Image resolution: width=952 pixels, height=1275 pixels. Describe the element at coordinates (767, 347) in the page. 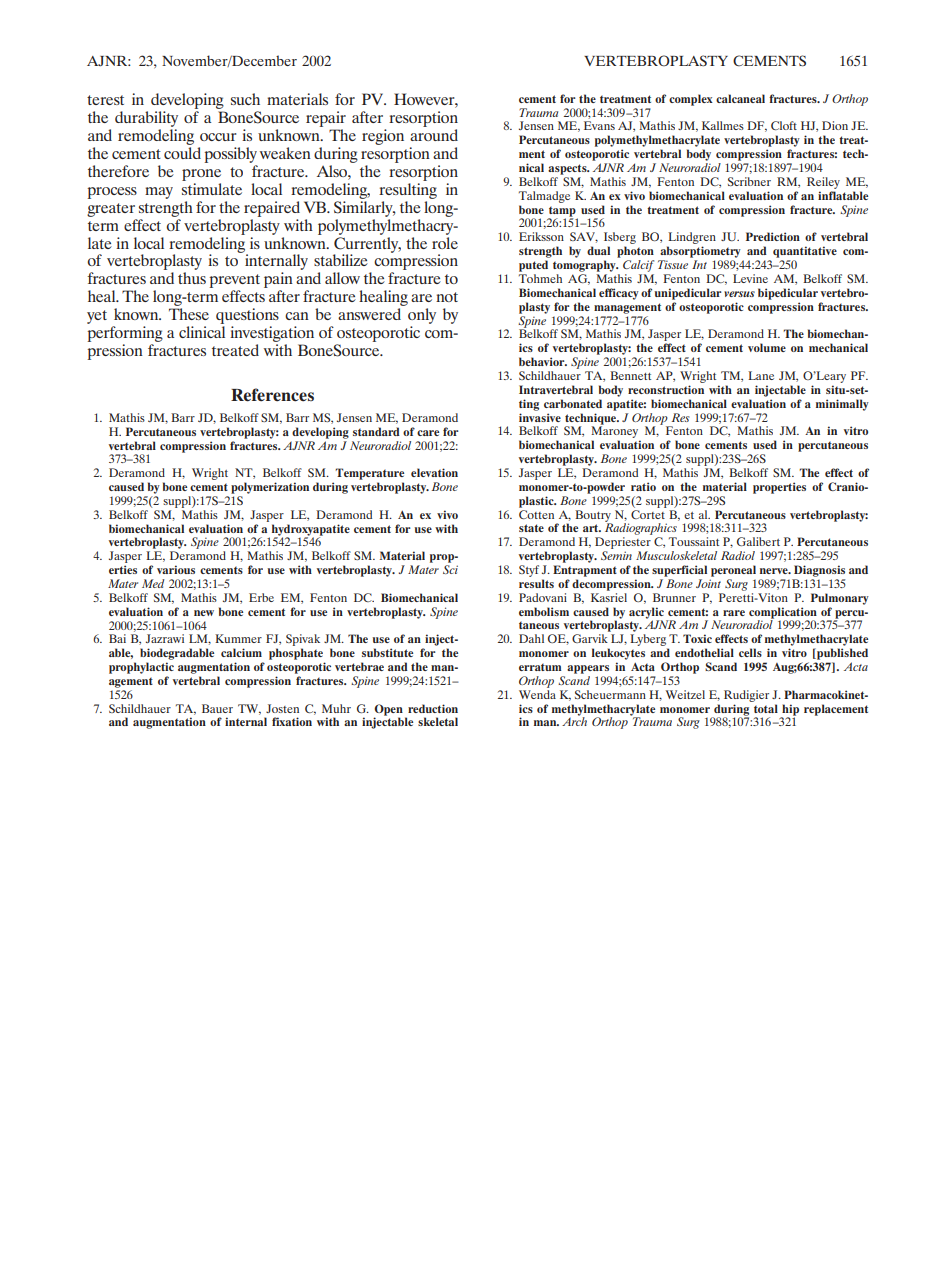

I see `volume` at that location.
